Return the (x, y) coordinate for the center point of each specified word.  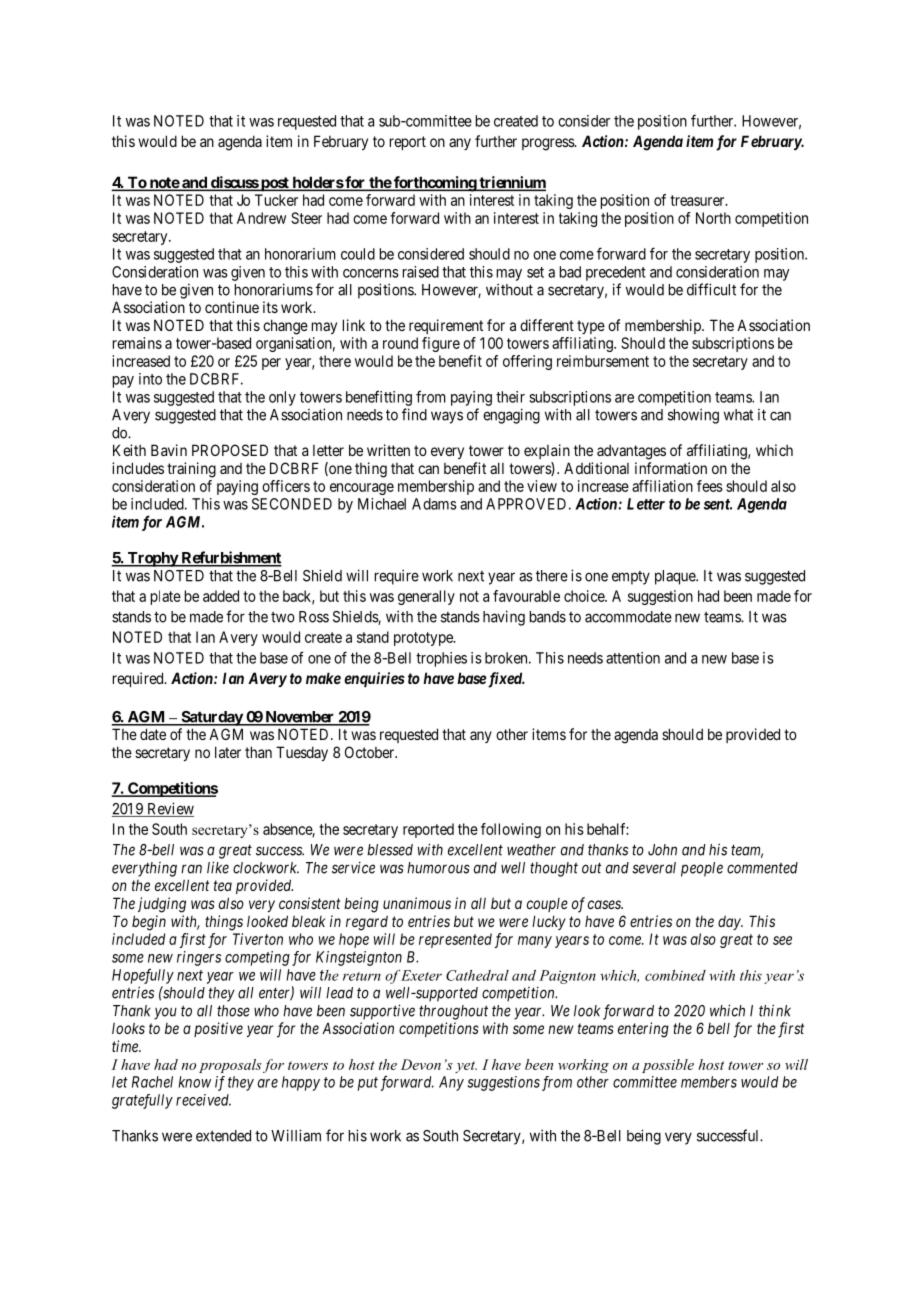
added (221, 596)
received (203, 1100)
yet (466, 1067)
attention (633, 658)
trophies (441, 659)
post (275, 184)
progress (549, 144)
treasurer (698, 200)
